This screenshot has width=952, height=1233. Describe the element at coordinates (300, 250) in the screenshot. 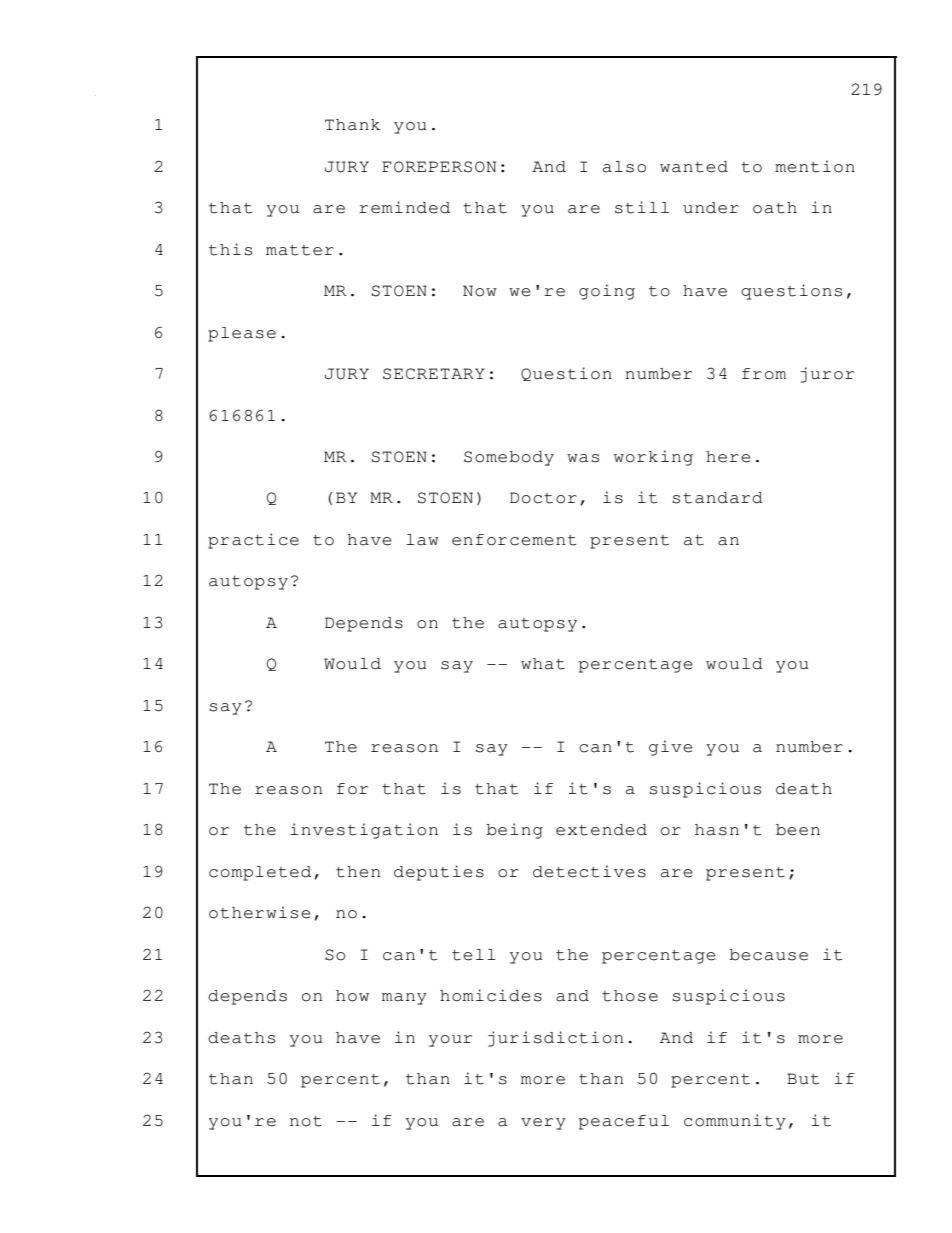

I see `matter` at that location.
